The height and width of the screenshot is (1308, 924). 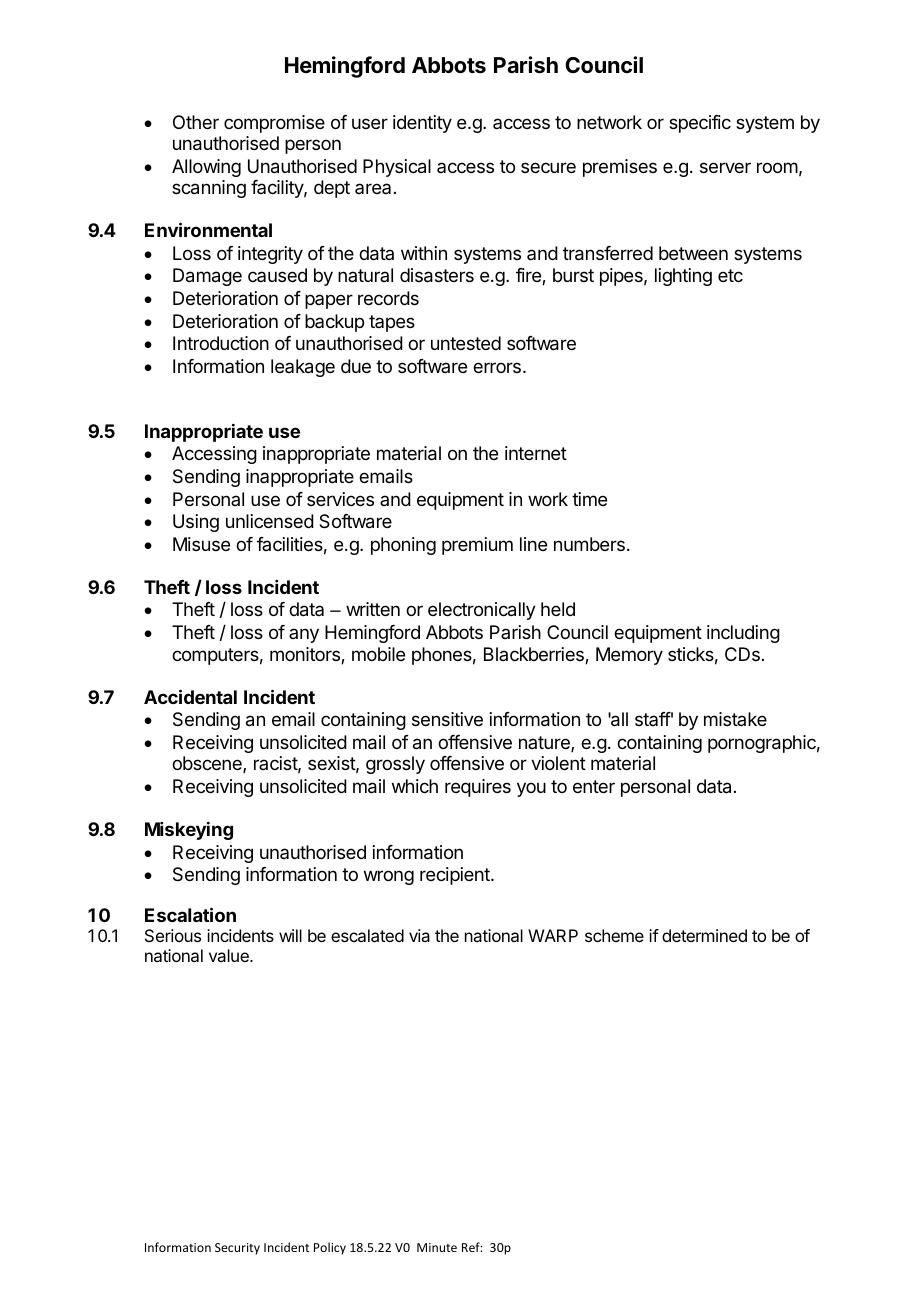 What do you see at coordinates (735, 719) in the screenshot?
I see `mistake` at bounding box center [735, 719].
